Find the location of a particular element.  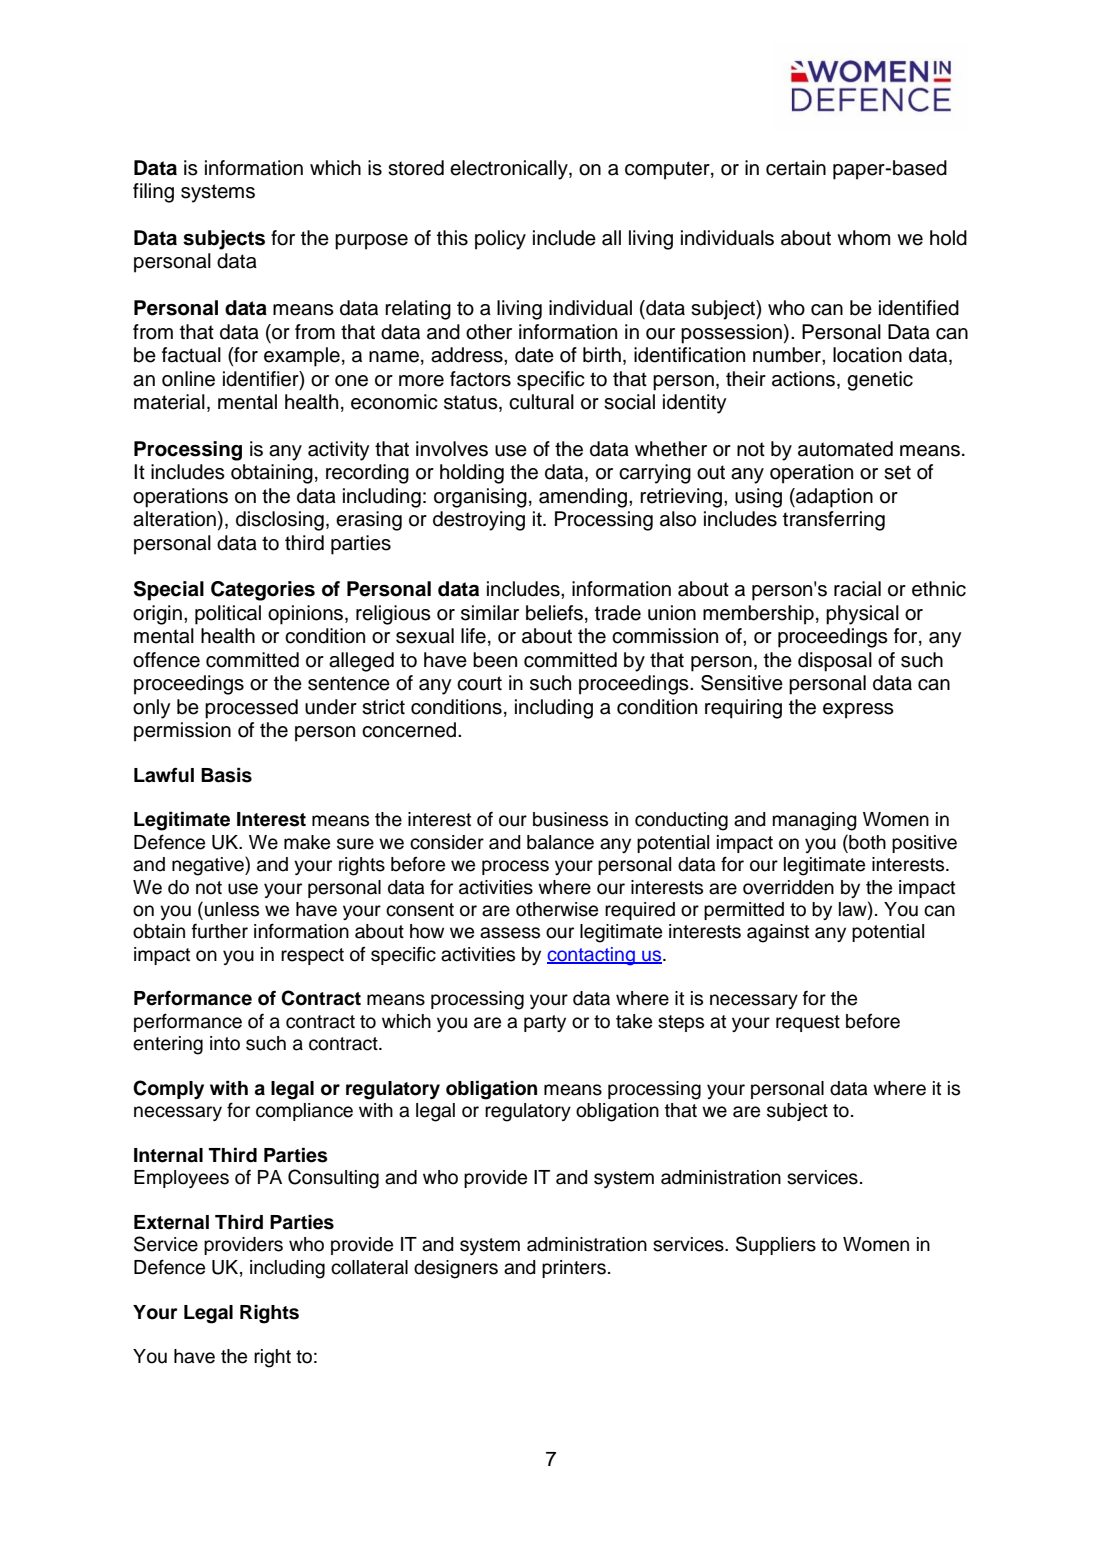

destroying is located at coordinates (479, 521).
